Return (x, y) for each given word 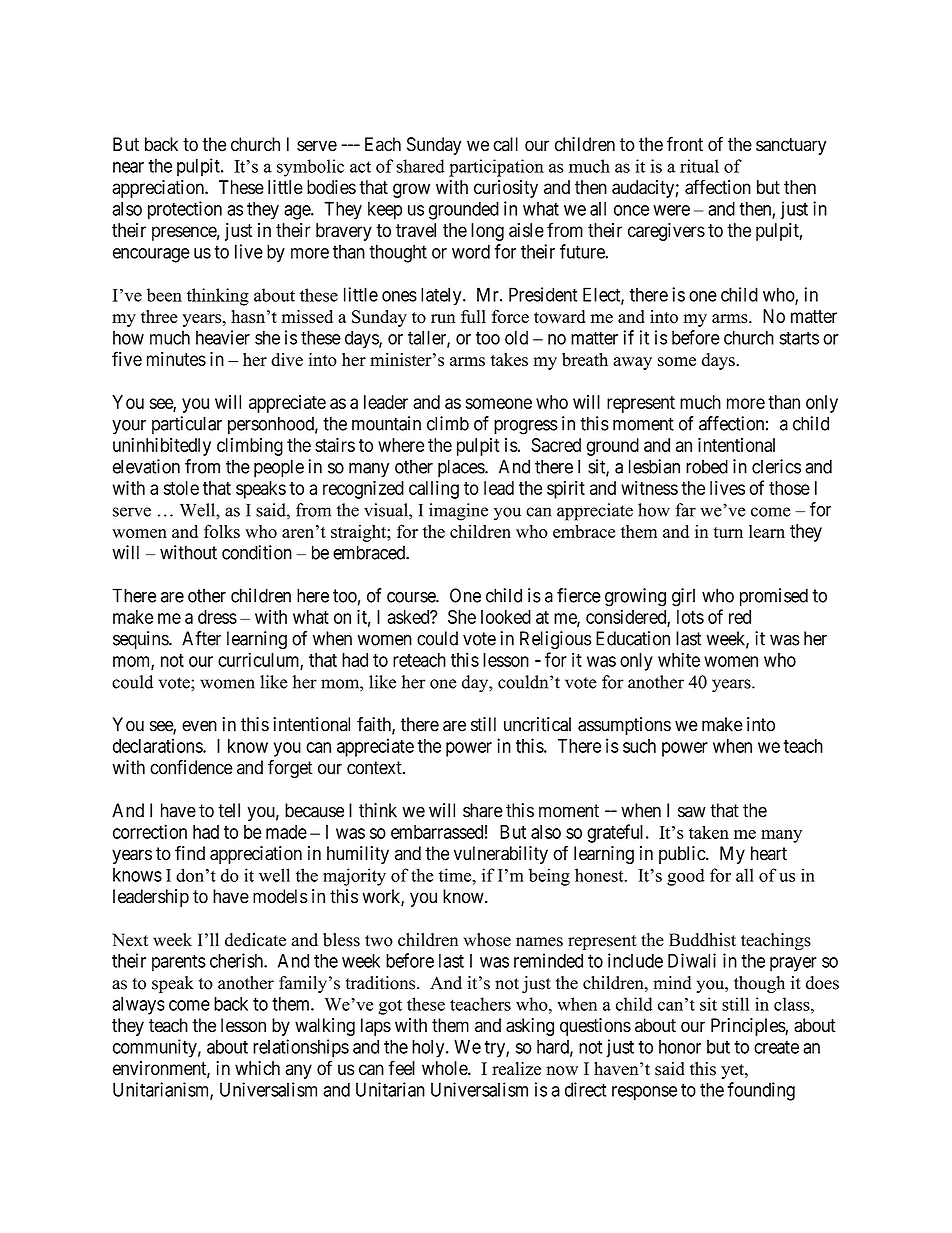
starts (799, 338)
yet (733, 1071)
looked (506, 617)
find (190, 853)
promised (774, 597)
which (257, 1068)
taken (709, 832)
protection (185, 210)
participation (496, 168)
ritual (699, 166)
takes (509, 360)
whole (445, 1068)
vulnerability (501, 855)
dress (217, 617)
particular (187, 425)
